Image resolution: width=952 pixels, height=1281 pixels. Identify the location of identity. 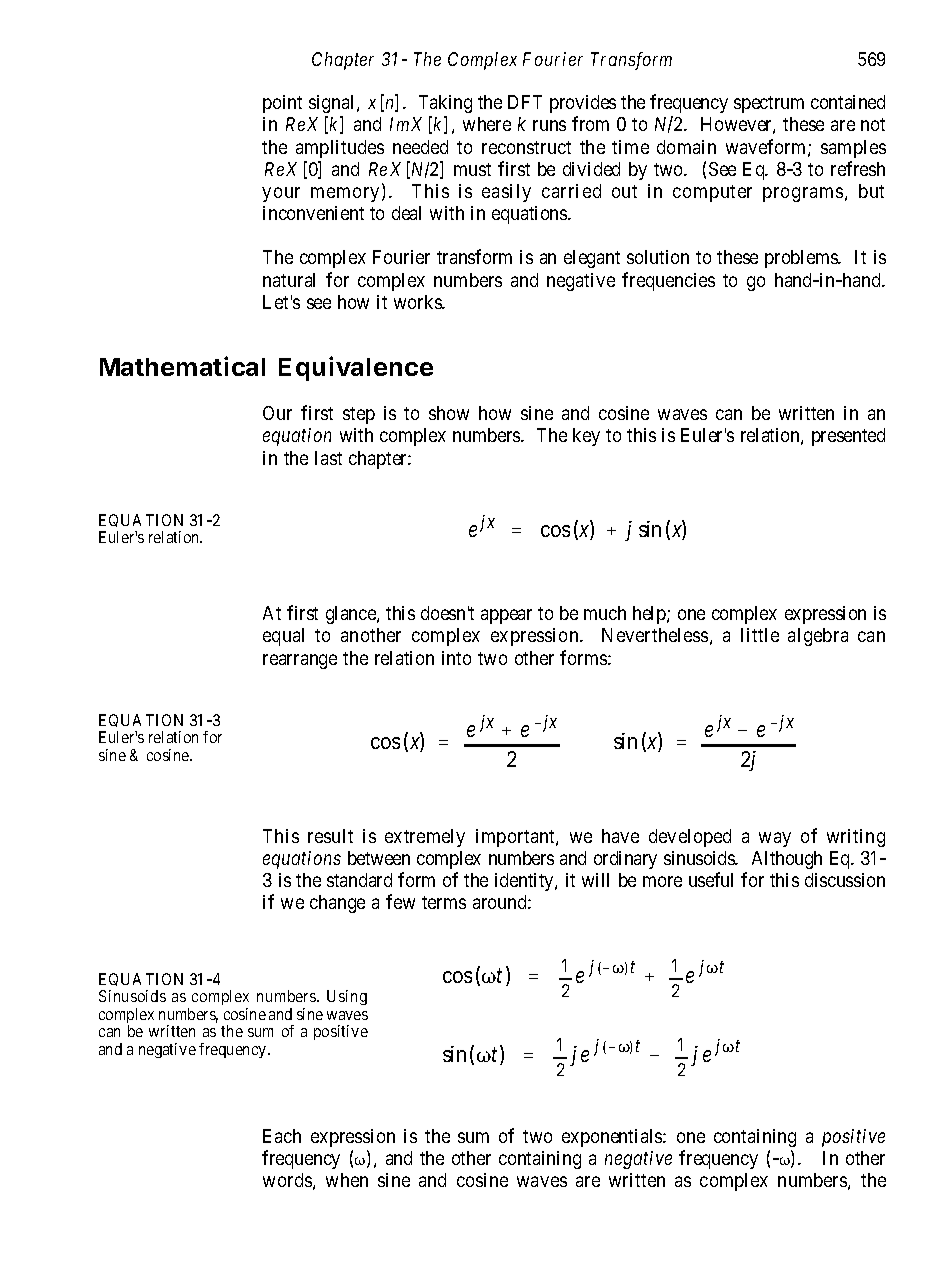
(525, 882).
